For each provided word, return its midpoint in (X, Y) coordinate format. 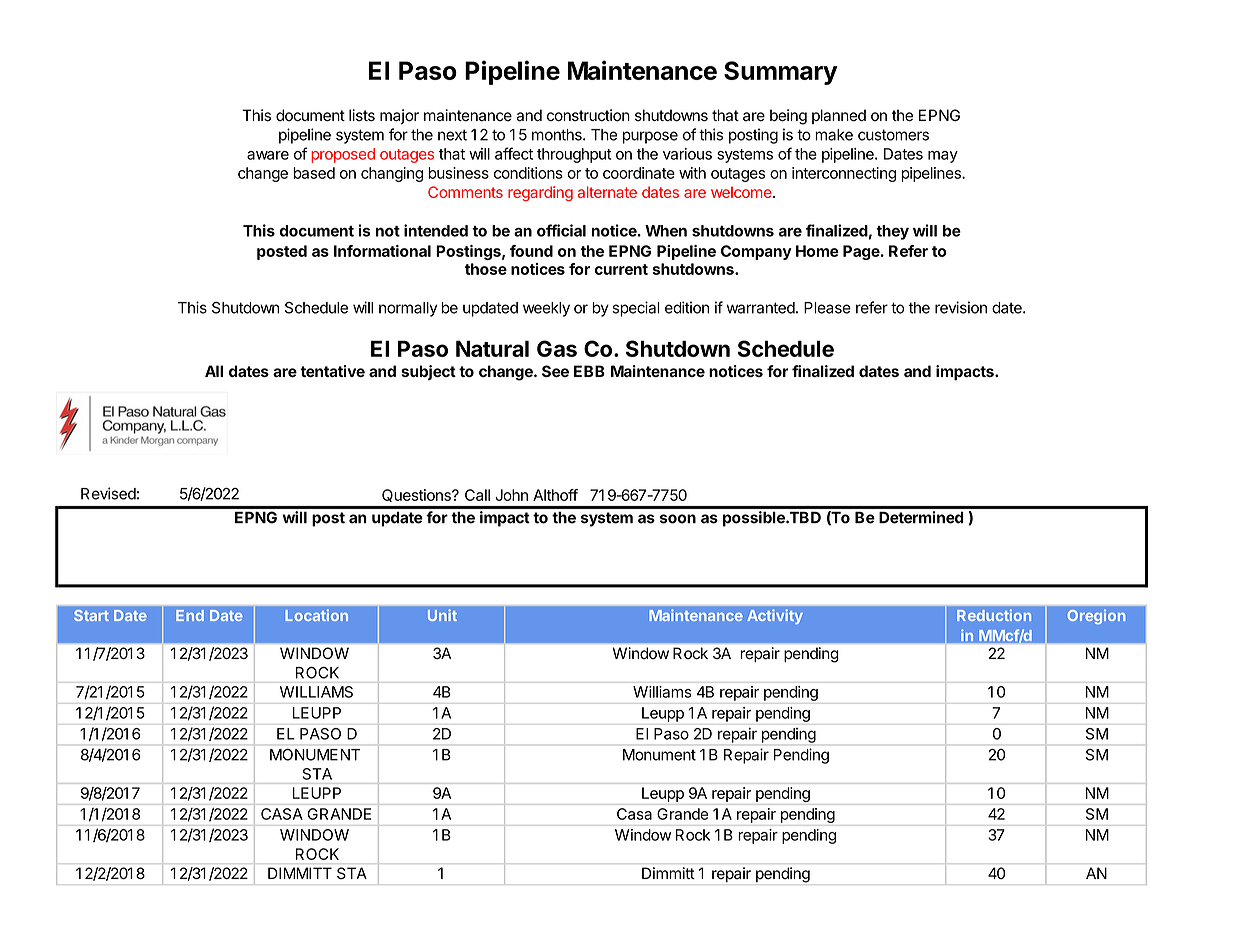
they (892, 232)
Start (91, 615)
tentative (332, 371)
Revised (108, 493)
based (314, 173)
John (511, 495)
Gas (557, 348)
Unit (442, 615)
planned (839, 116)
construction (588, 115)
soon (678, 519)
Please (827, 308)
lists (362, 115)
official (561, 230)
